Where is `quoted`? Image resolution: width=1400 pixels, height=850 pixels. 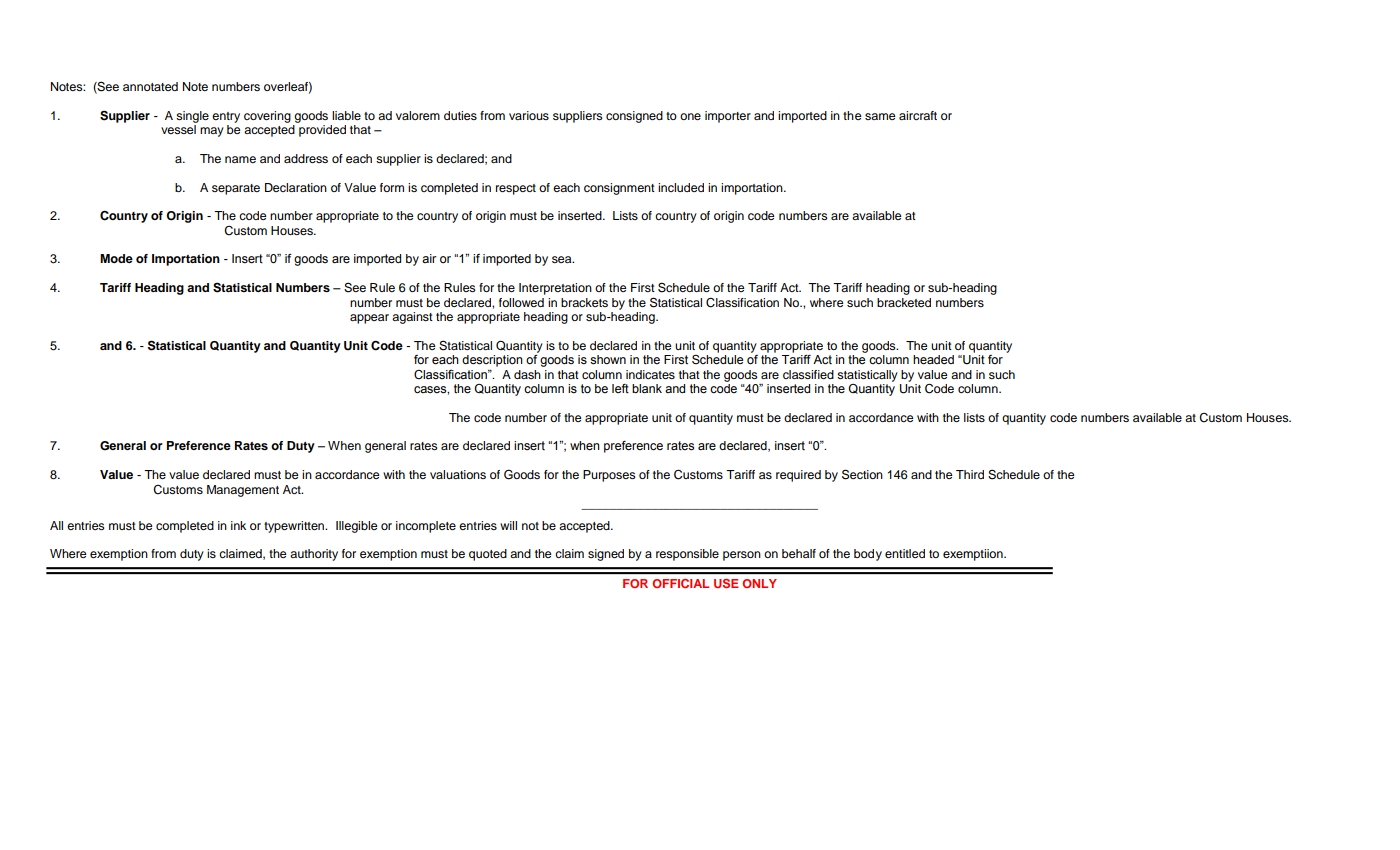 quoted is located at coordinates (488, 555).
